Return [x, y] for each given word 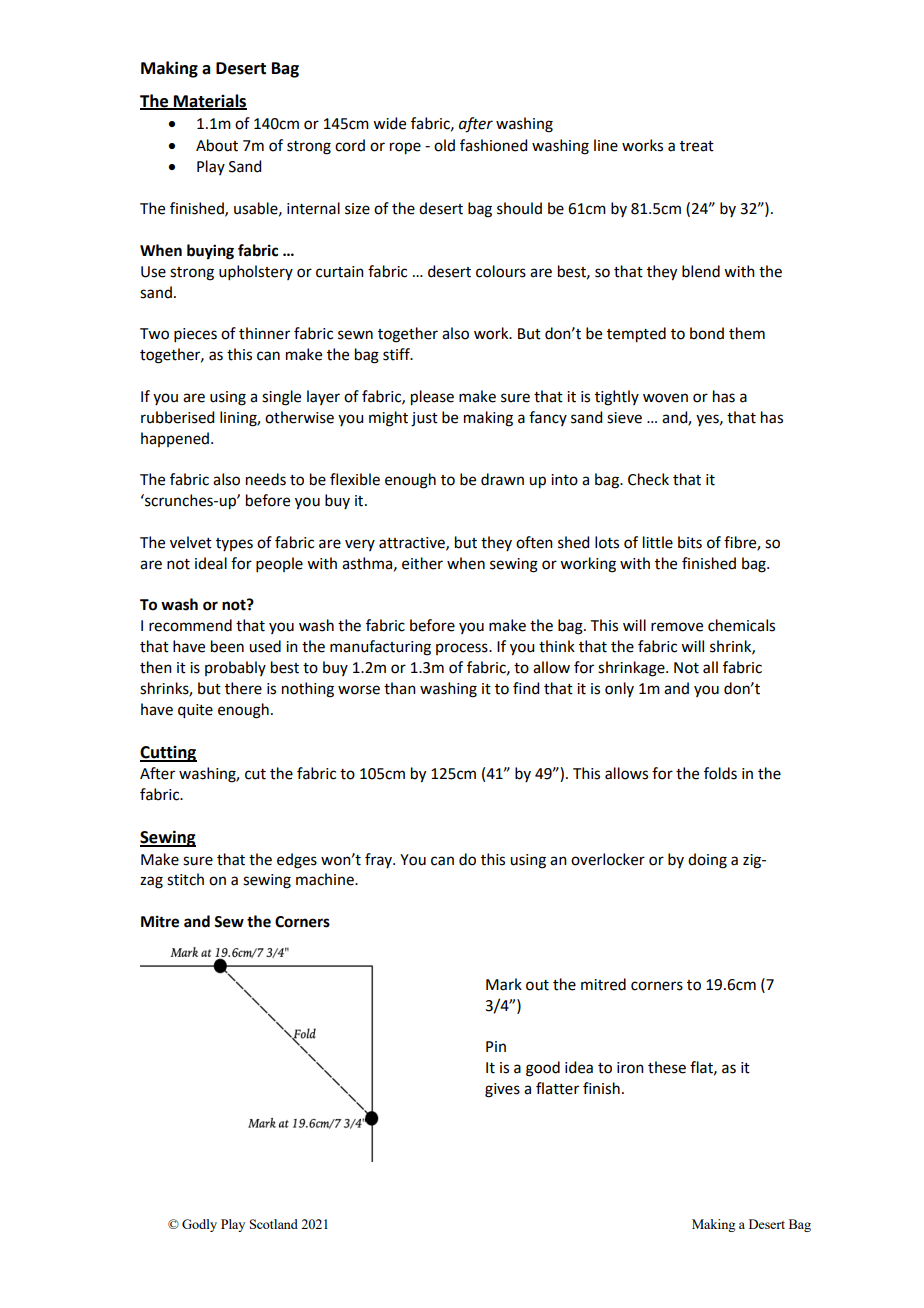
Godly [199, 1225]
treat [697, 146]
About [217, 145]
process [463, 649]
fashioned [493, 145]
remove [677, 627]
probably [235, 668]
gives [502, 1090]
